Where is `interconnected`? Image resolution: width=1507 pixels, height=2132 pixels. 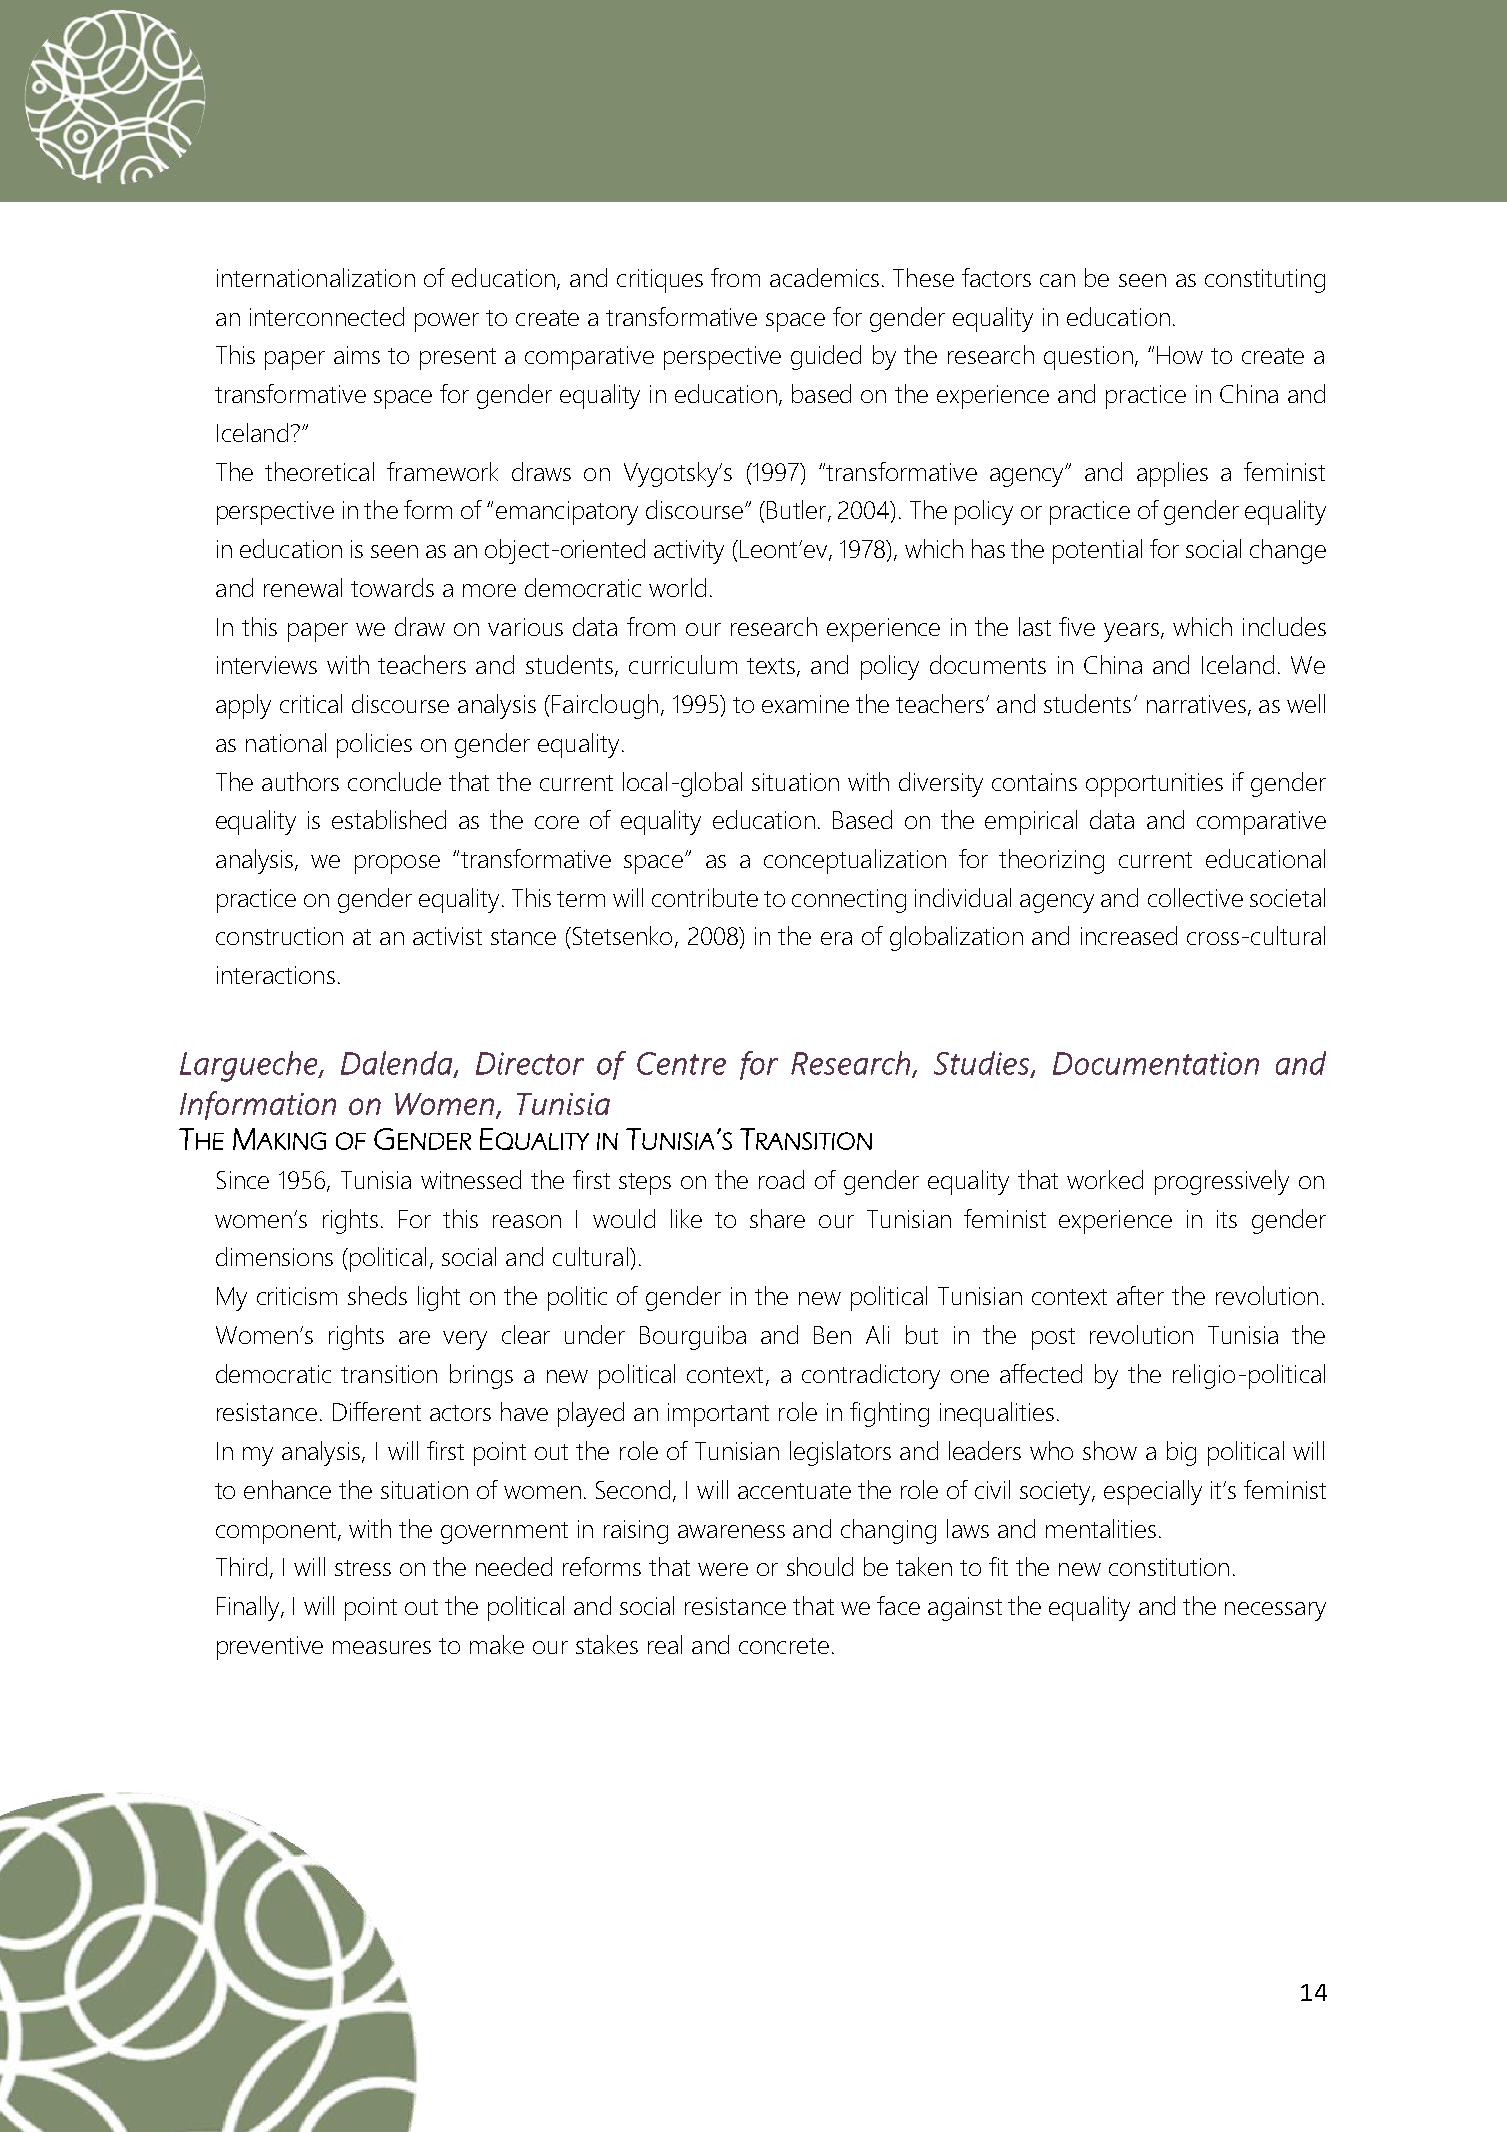 interconnected is located at coordinates (327, 316).
